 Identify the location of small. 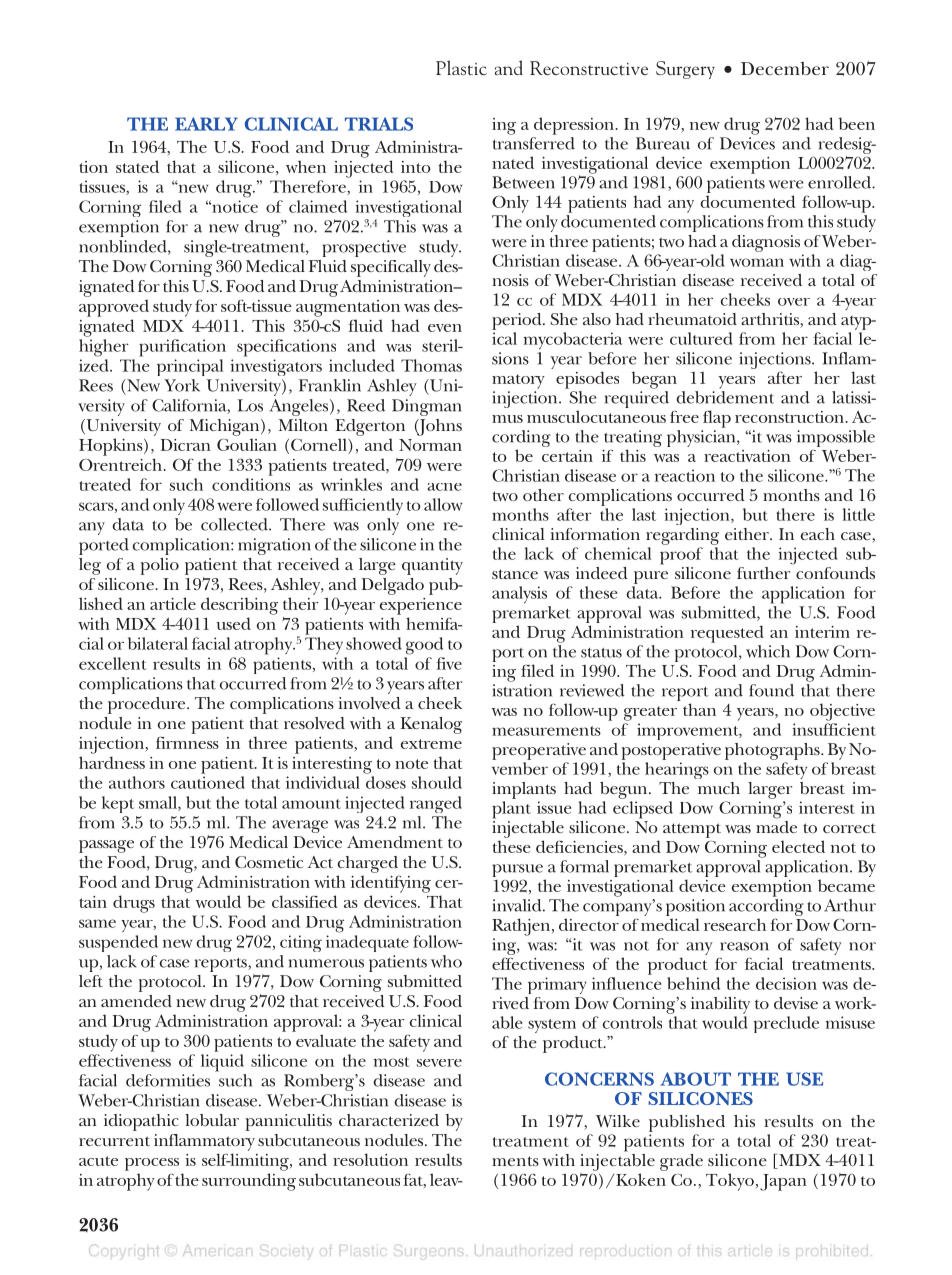
(159, 803).
